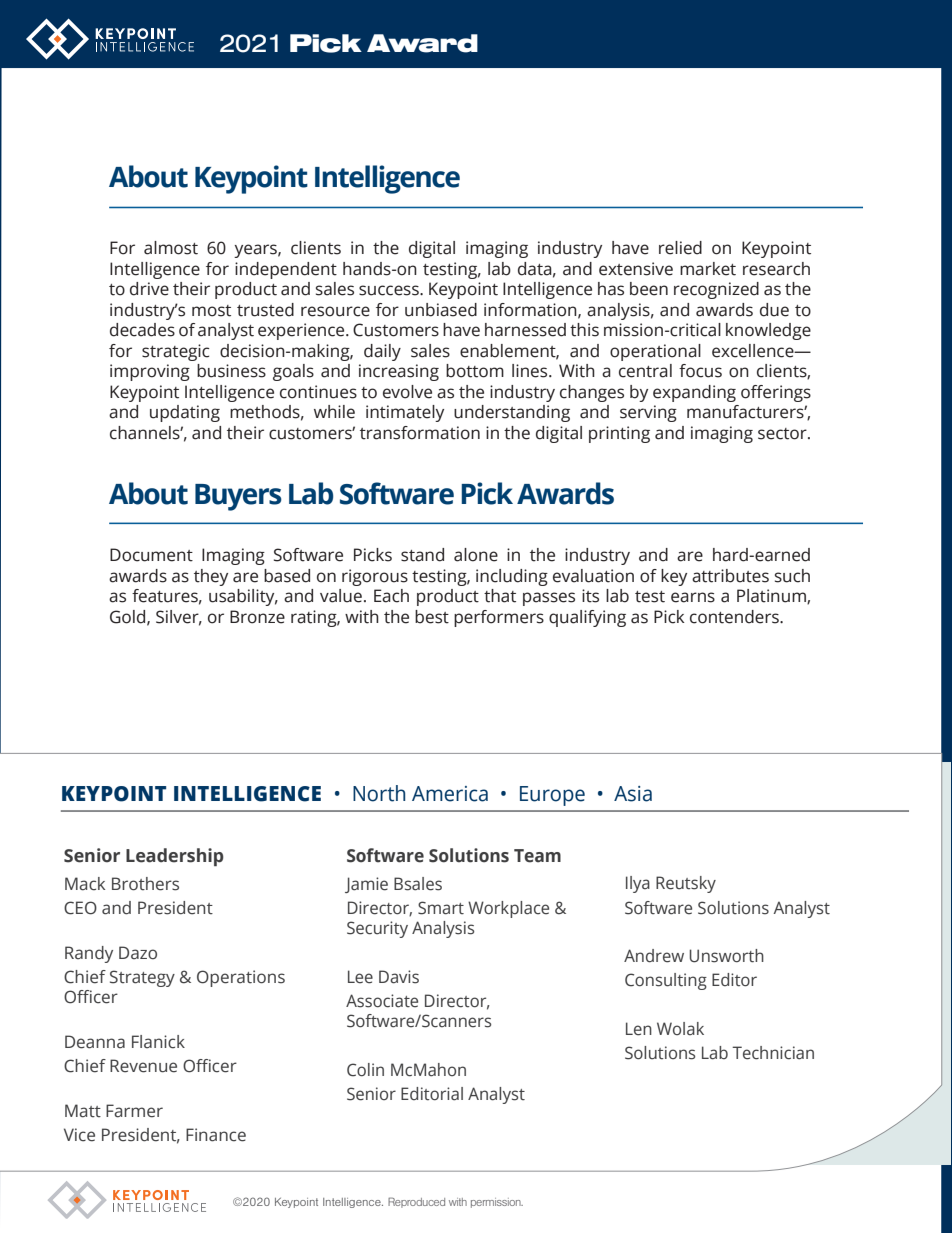 The height and width of the screenshot is (1233, 952). What do you see at coordinates (151, 555) in the screenshot?
I see `Document` at bounding box center [151, 555].
